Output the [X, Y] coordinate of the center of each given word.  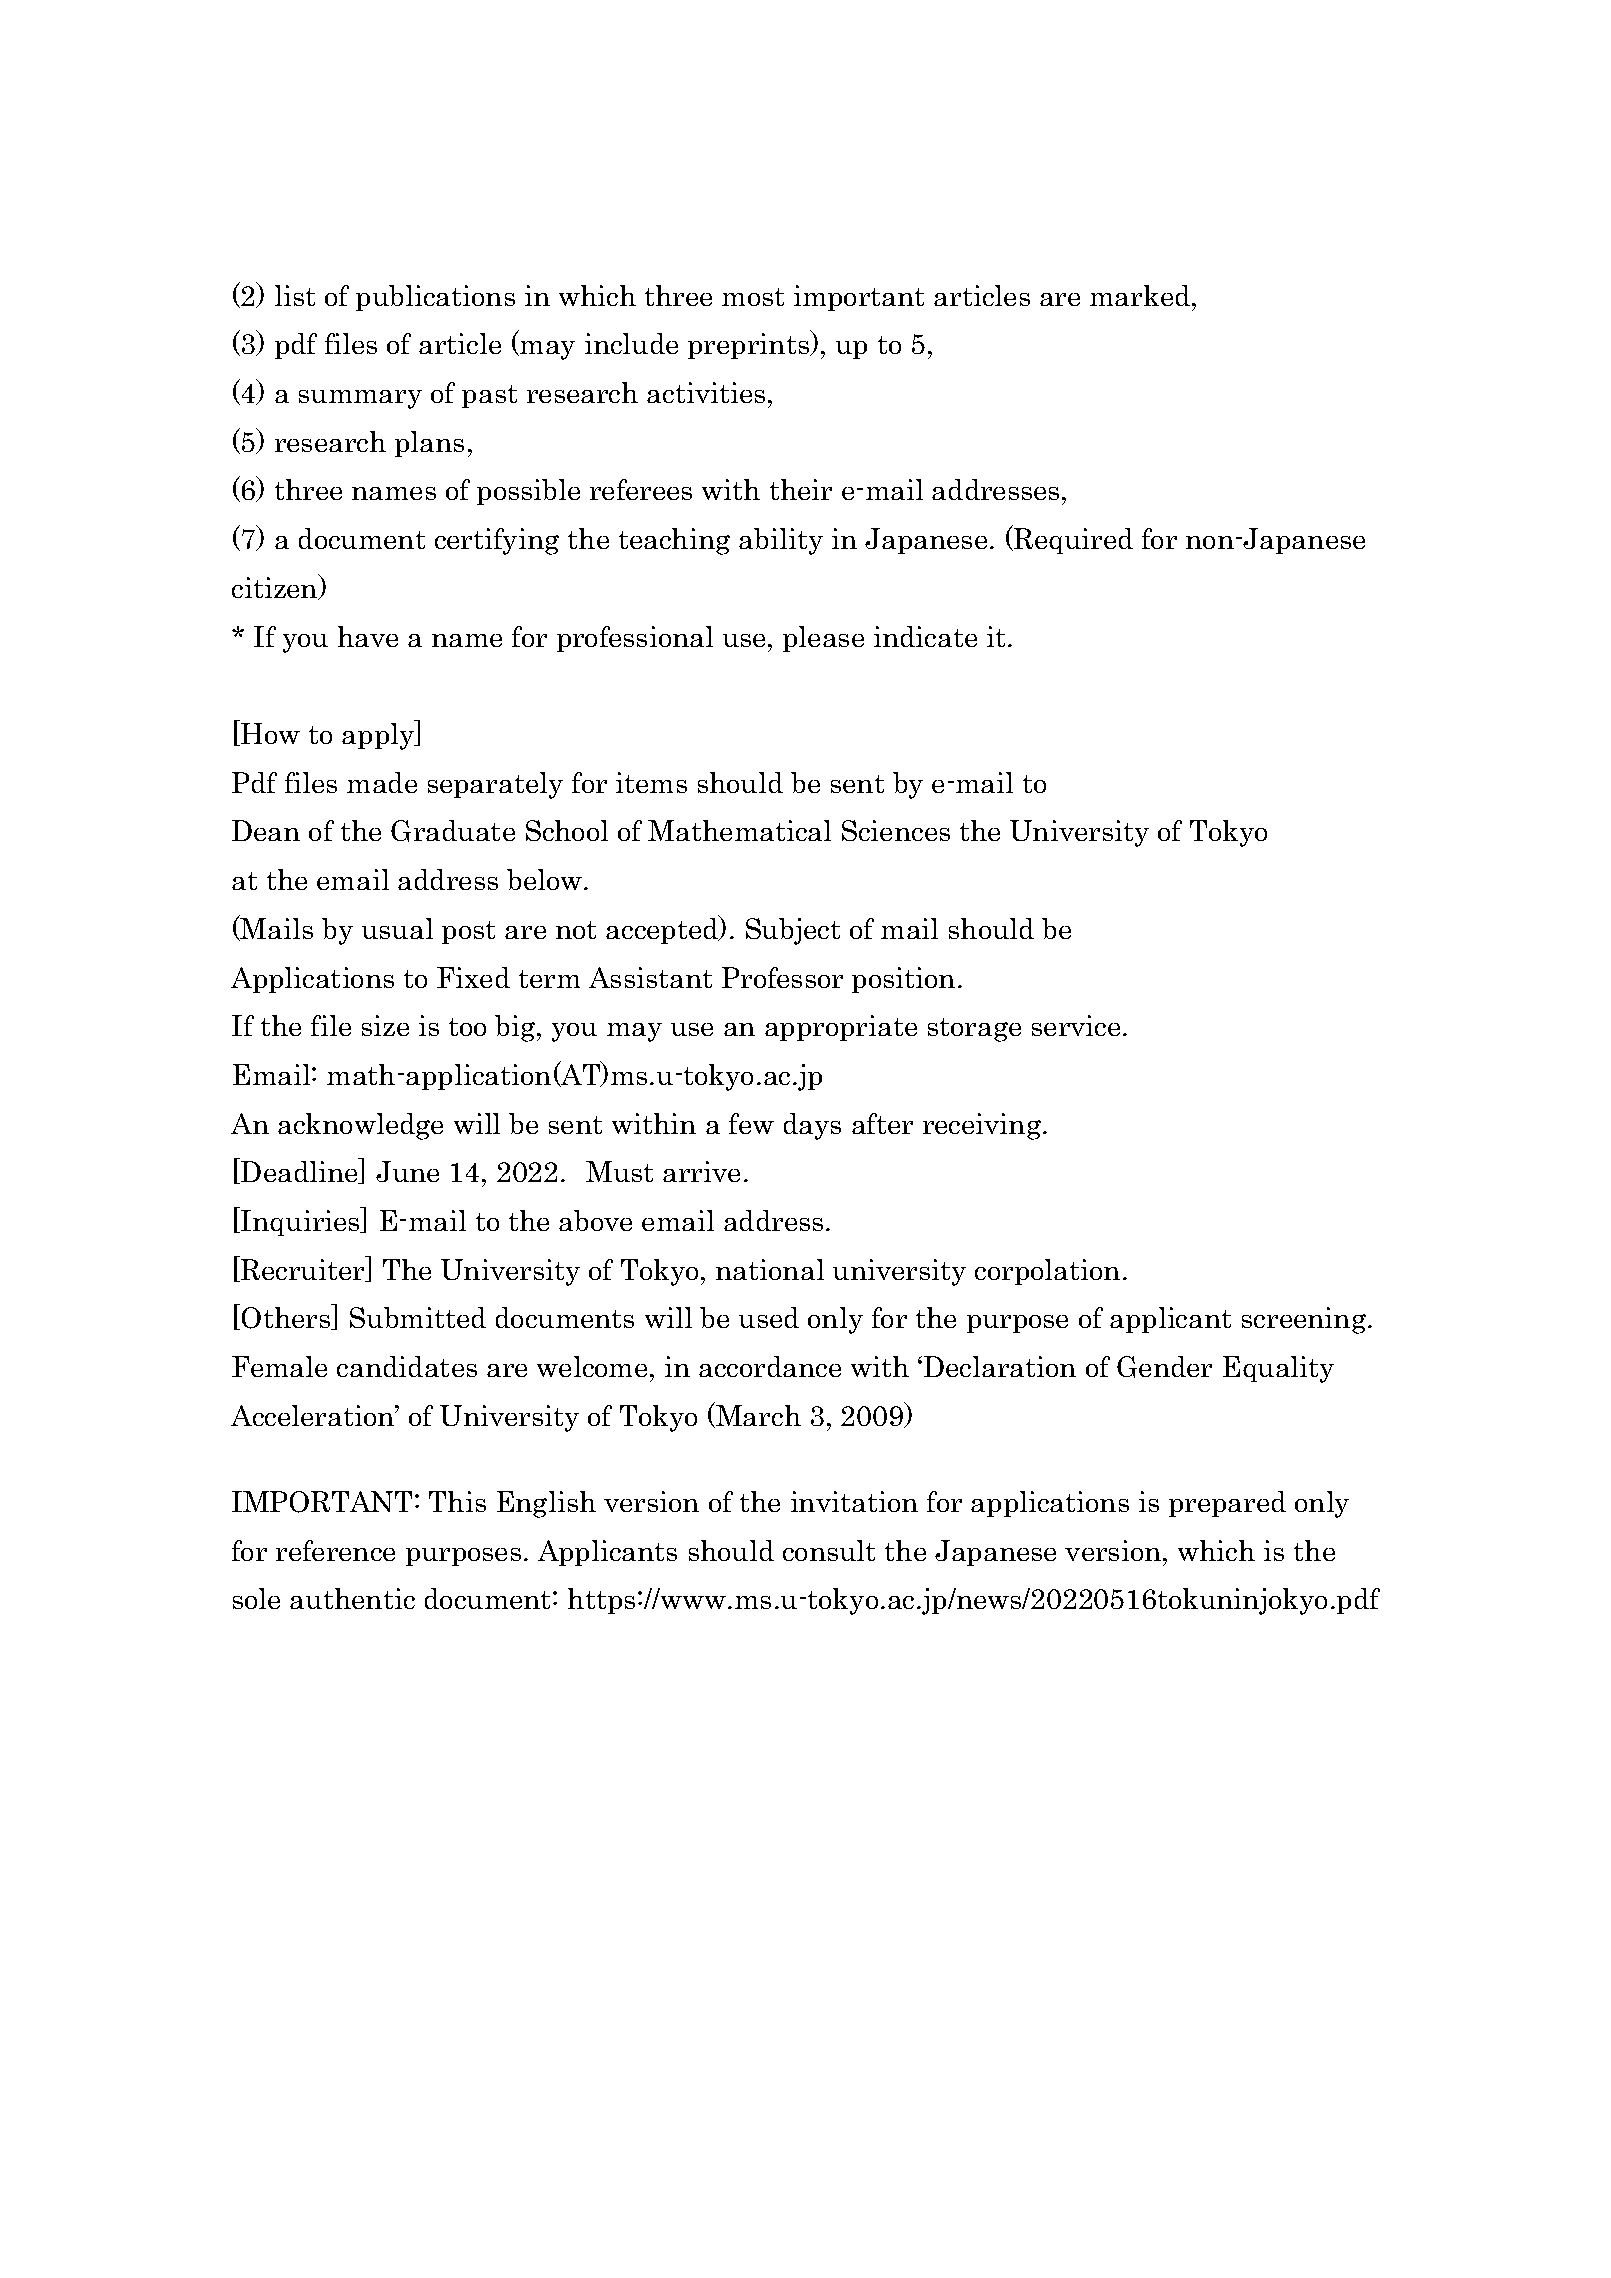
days [812, 1126]
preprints [750, 346]
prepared [1227, 1504]
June [407, 1171]
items [651, 782]
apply [379, 736]
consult [829, 1550]
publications [435, 298]
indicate [925, 636]
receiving [983, 1126]
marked [1141, 295]
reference [335, 1550]
